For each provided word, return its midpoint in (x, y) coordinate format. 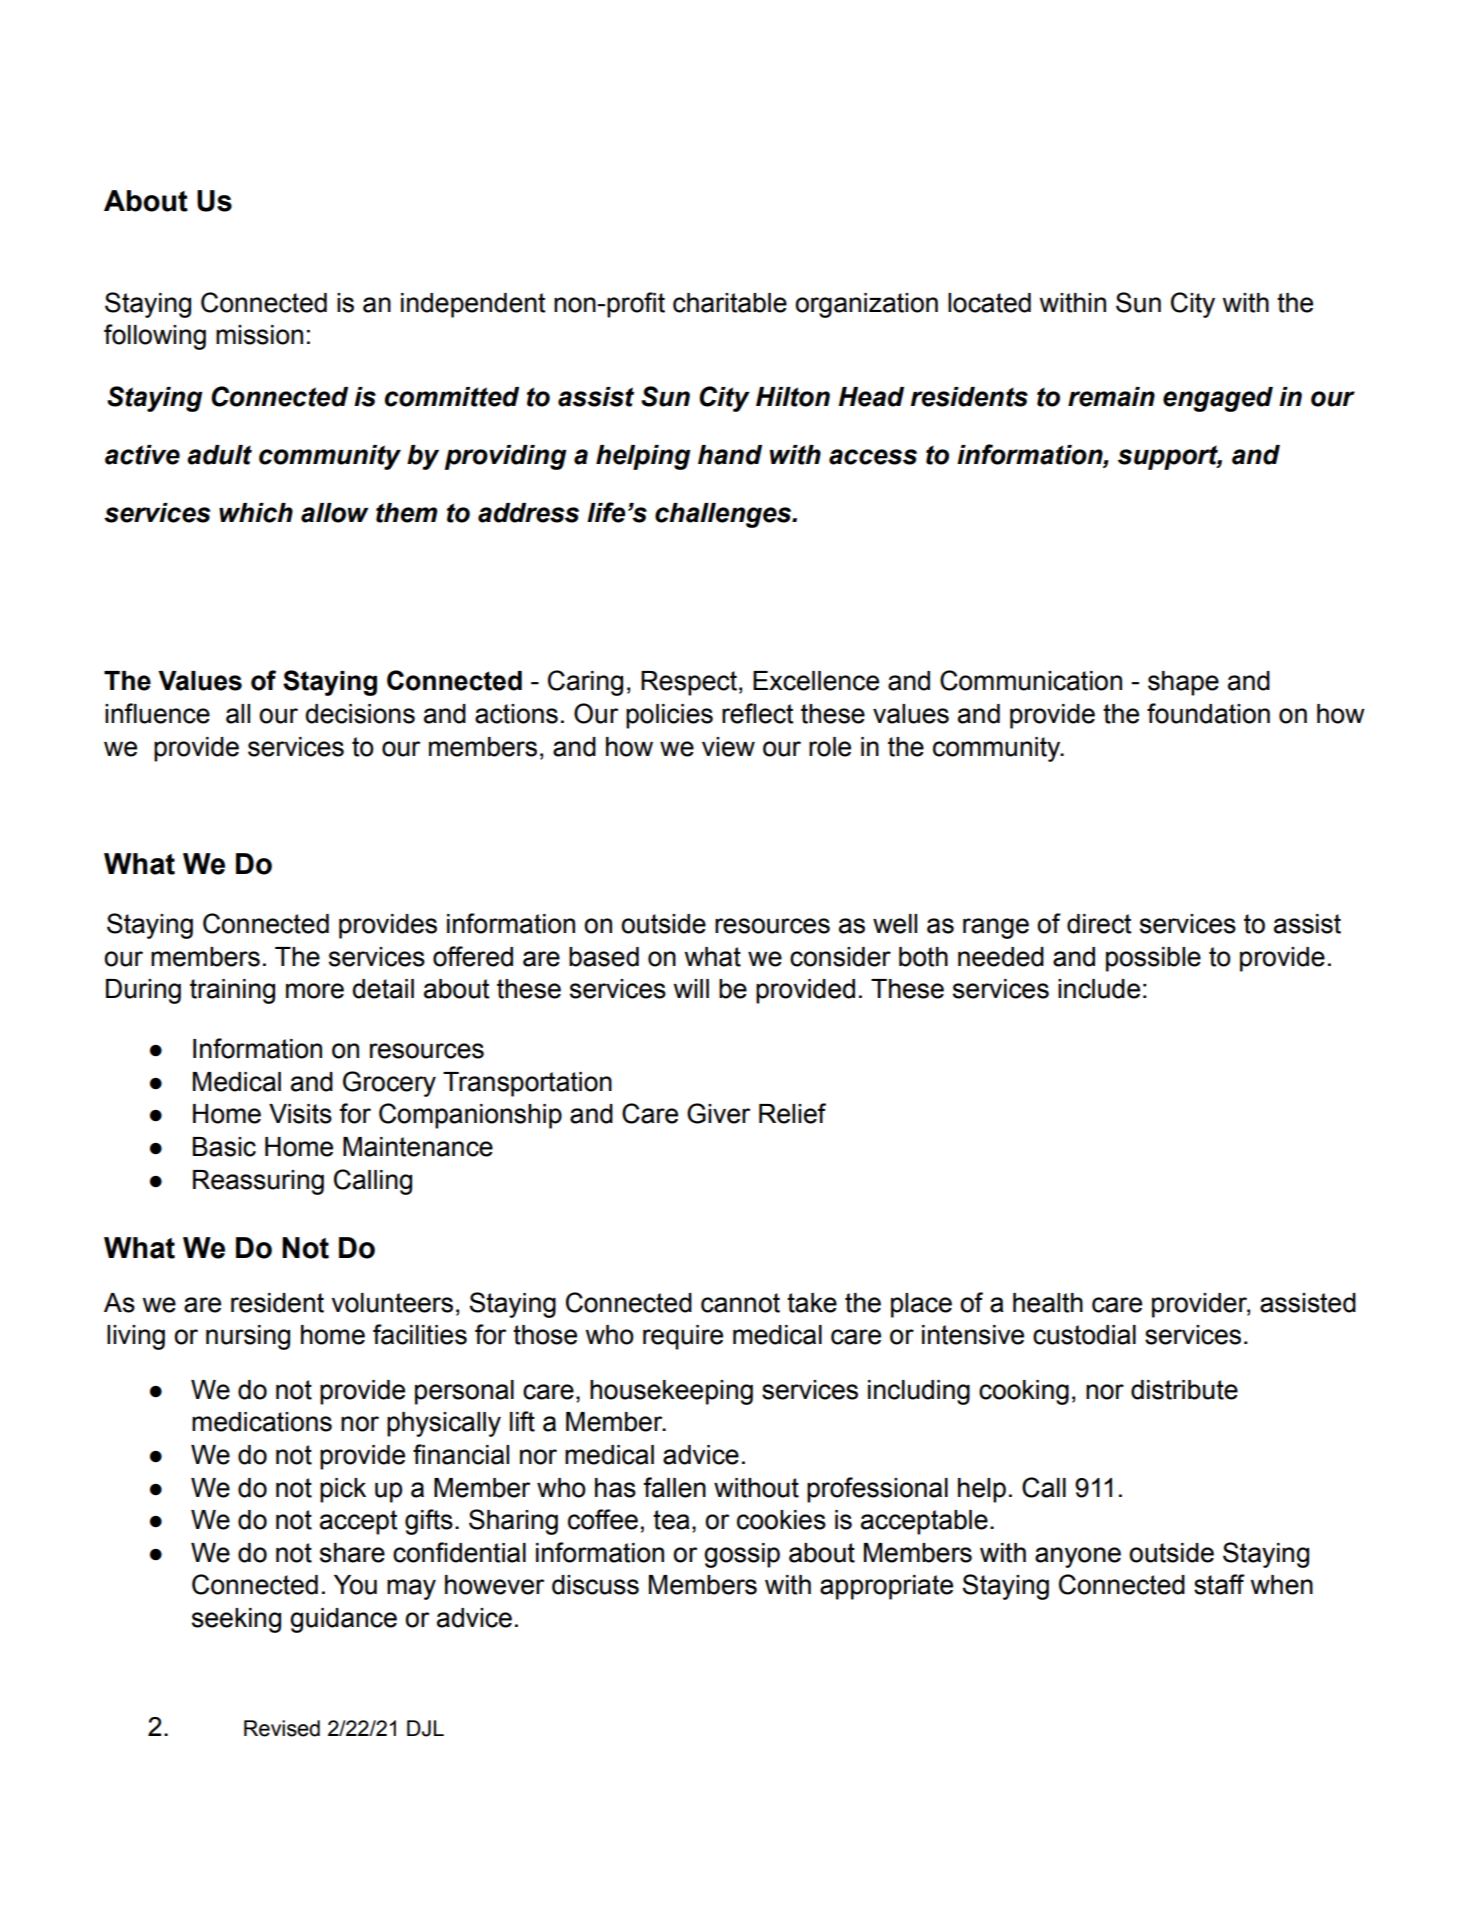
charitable (730, 303)
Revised (282, 1728)
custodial (1084, 1335)
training (232, 991)
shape (1183, 683)
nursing (248, 1337)
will (691, 988)
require (683, 1337)
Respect (689, 683)
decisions (360, 714)
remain (1111, 397)
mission (259, 335)
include (1099, 989)
